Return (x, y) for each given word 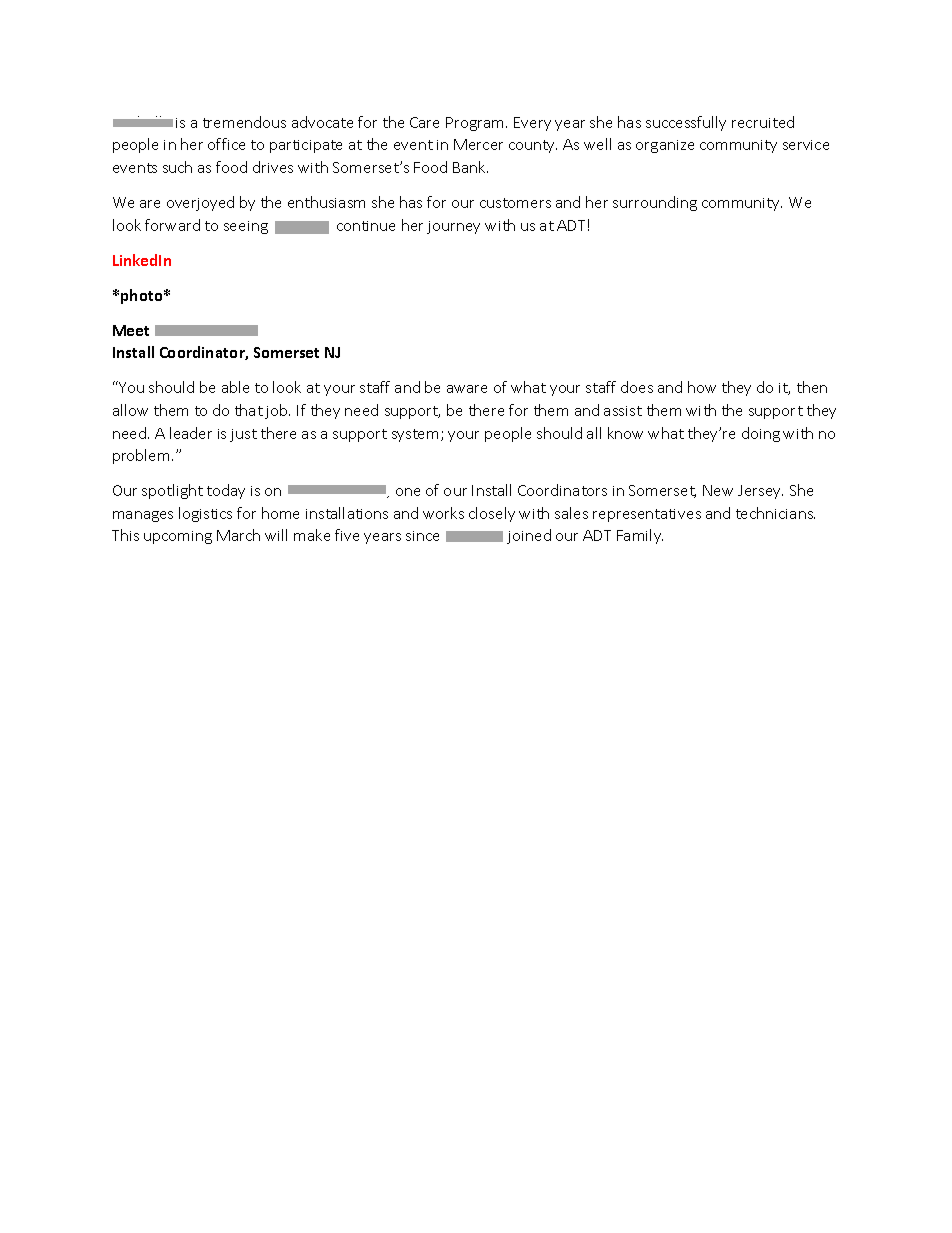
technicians (775, 513)
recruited (763, 122)
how (702, 387)
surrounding (655, 203)
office (226, 144)
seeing (246, 227)
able (235, 387)
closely (492, 514)
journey (453, 227)
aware (467, 389)
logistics (205, 514)
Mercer (478, 144)
